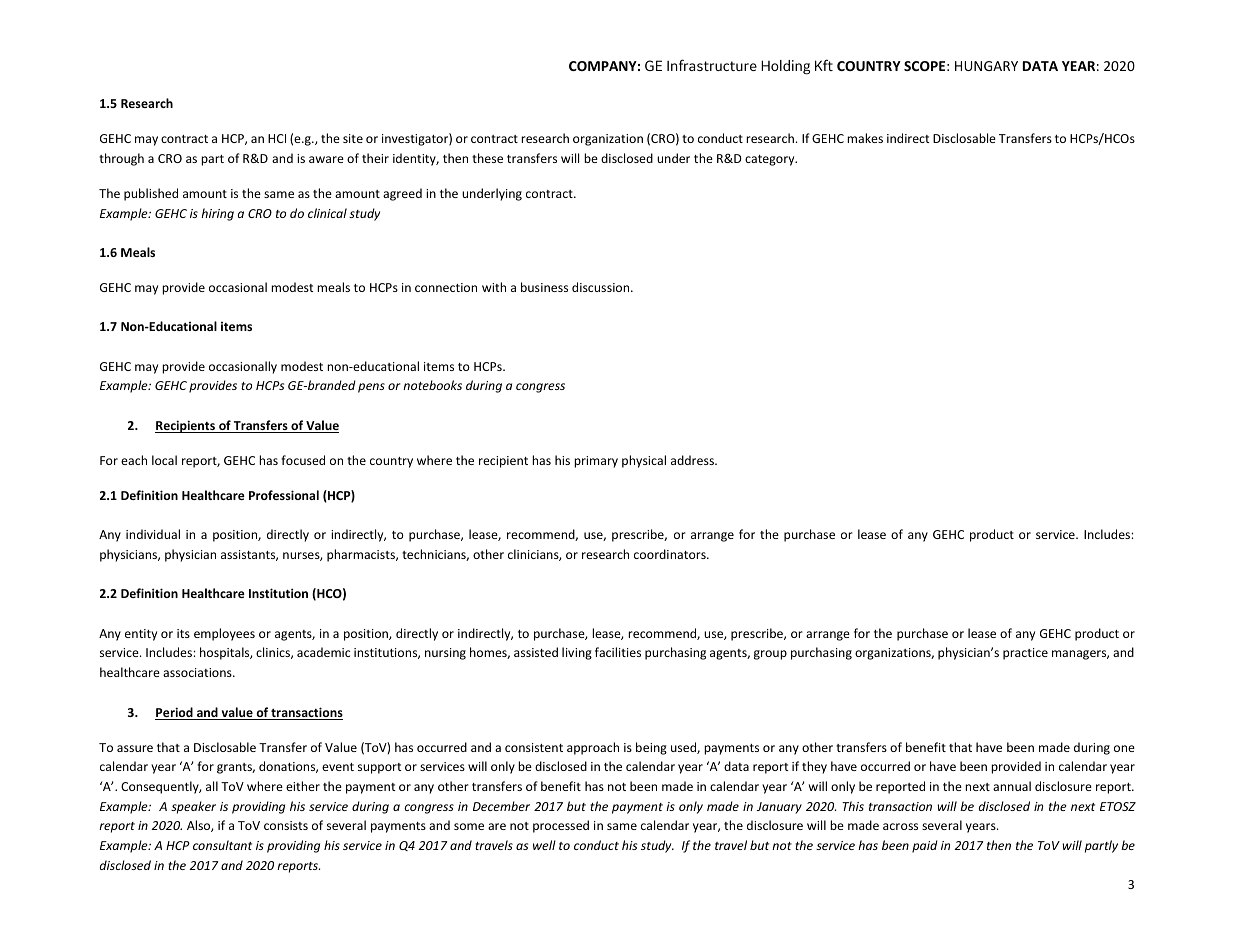 The image size is (1233, 952). What do you see at coordinates (602, 287) in the page?
I see `discussion` at bounding box center [602, 287].
